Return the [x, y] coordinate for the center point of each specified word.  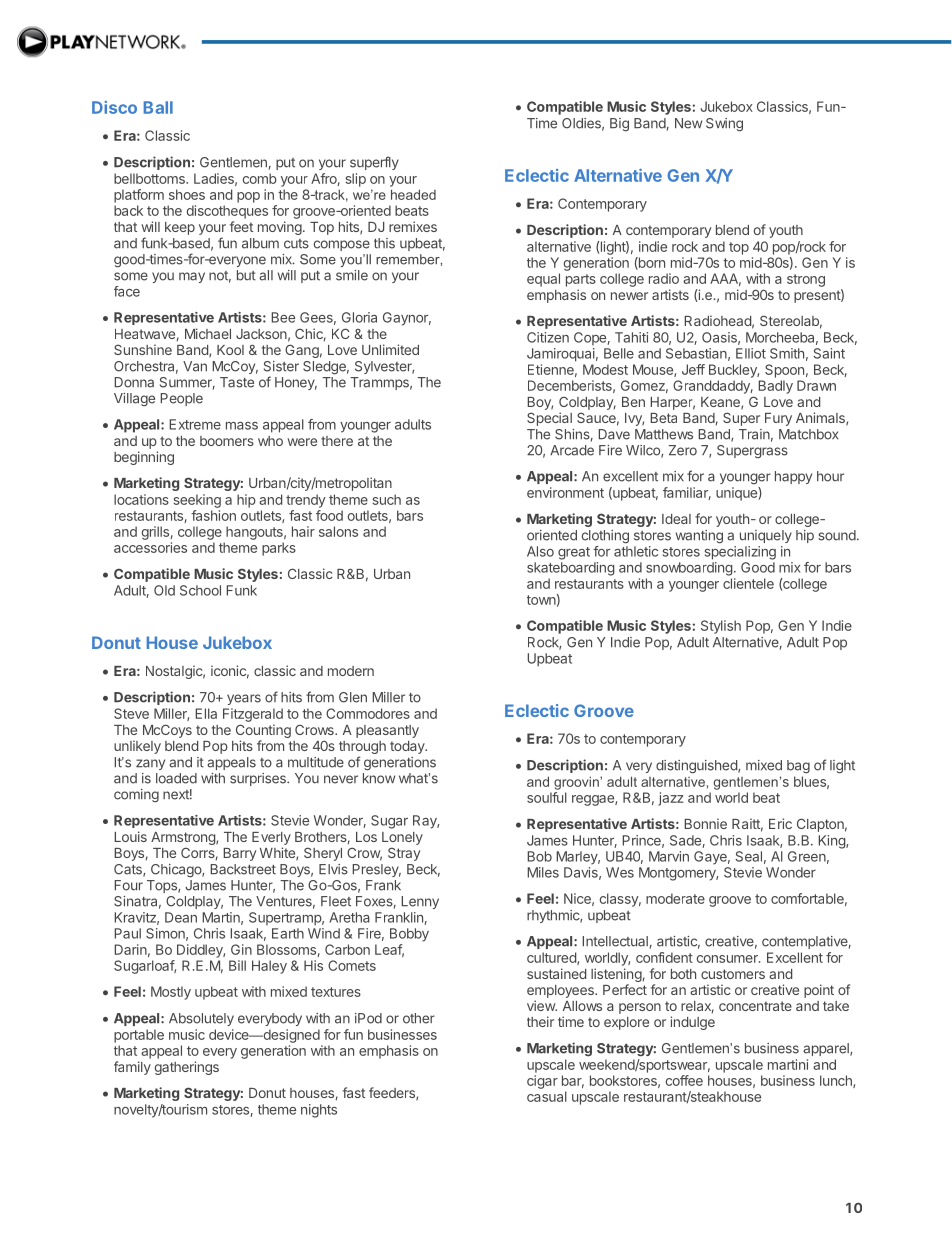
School [200, 590]
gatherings [187, 1068]
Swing [724, 124]
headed [413, 194]
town [541, 600]
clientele [748, 583]
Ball [158, 107]
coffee [684, 1080]
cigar [542, 1082]
